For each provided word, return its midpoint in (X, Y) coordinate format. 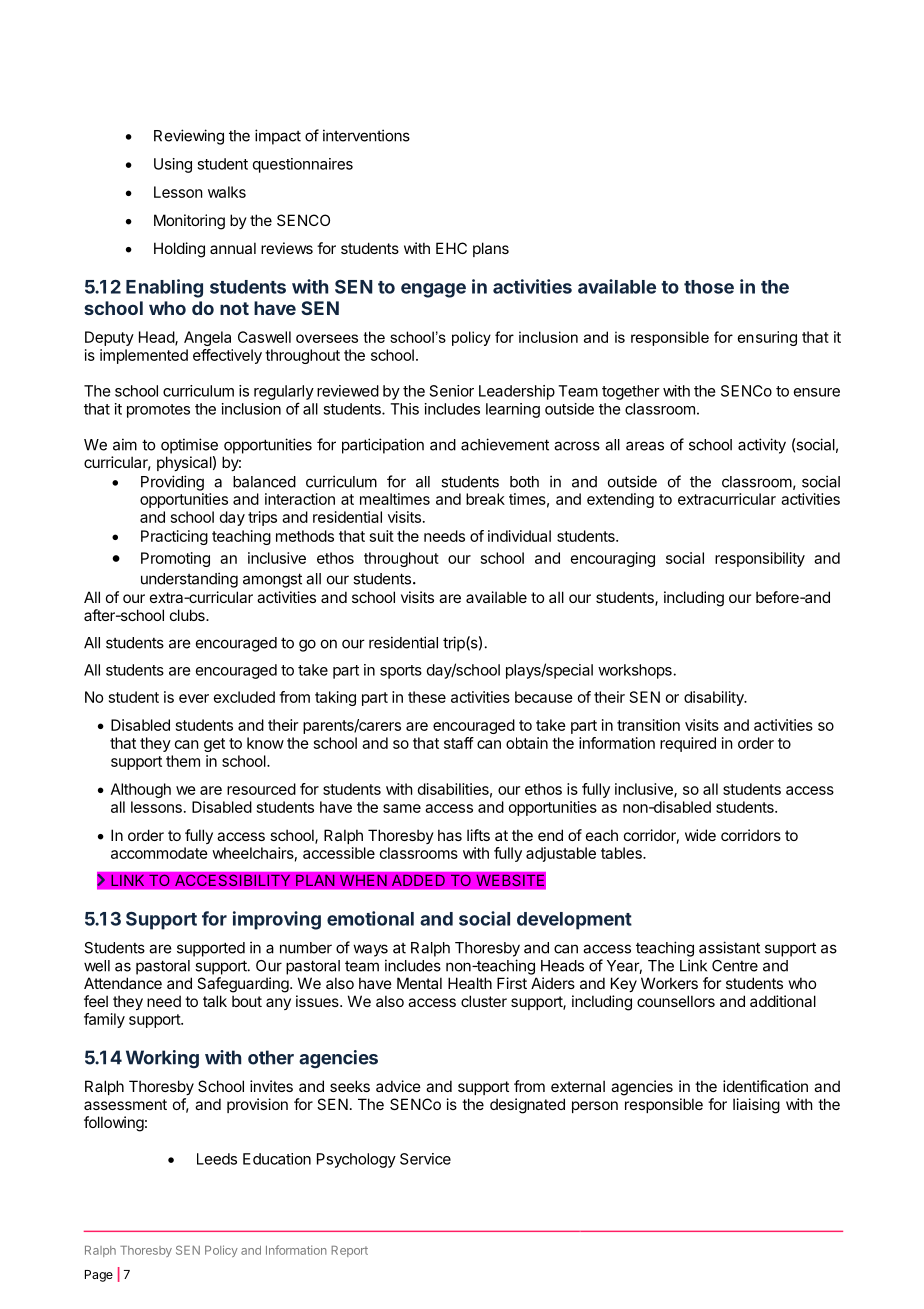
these (427, 697)
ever (194, 698)
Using (173, 165)
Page (99, 1276)
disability (715, 698)
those (709, 287)
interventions (366, 135)
